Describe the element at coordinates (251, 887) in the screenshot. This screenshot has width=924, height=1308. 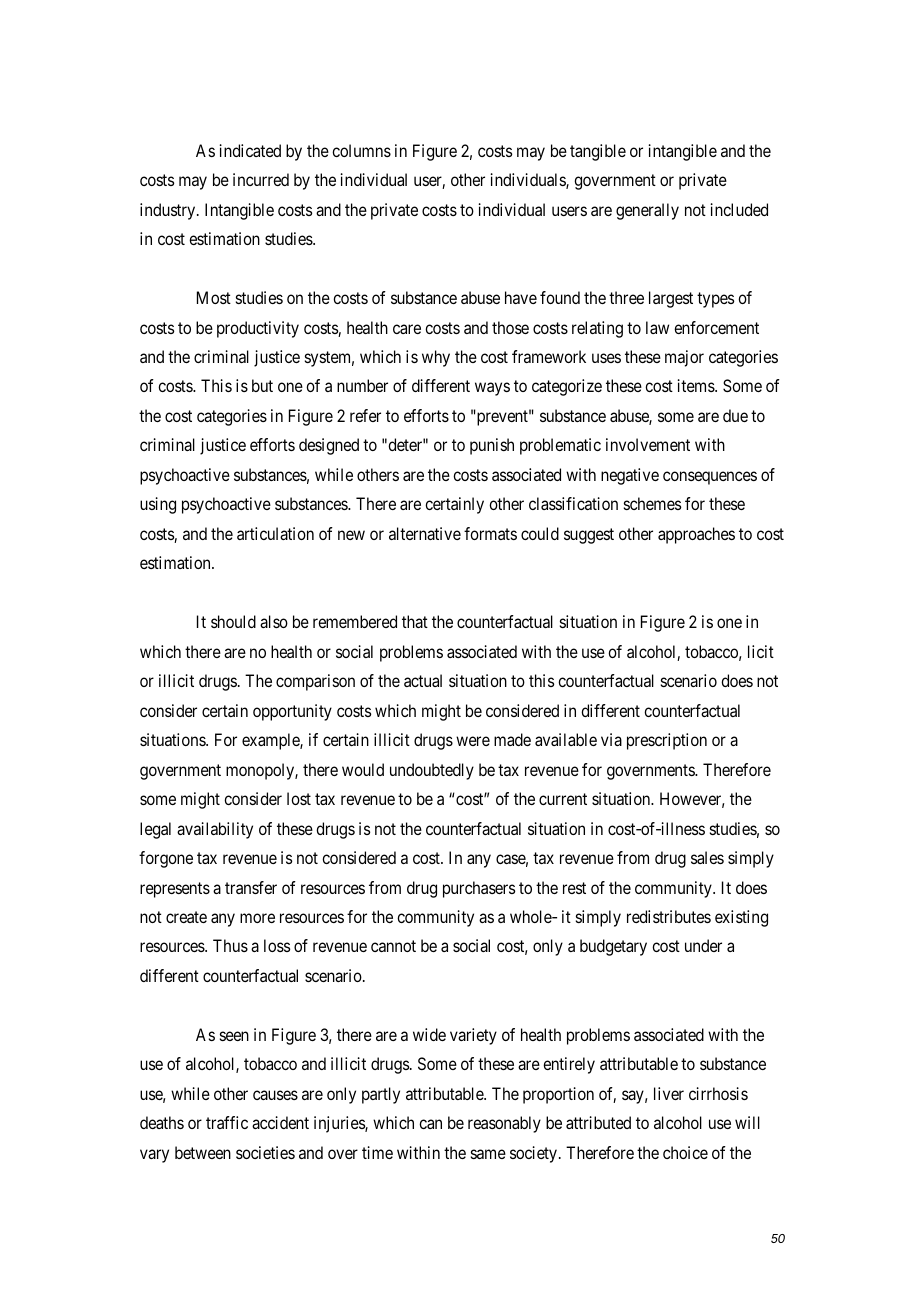
I see `transfer` at that location.
